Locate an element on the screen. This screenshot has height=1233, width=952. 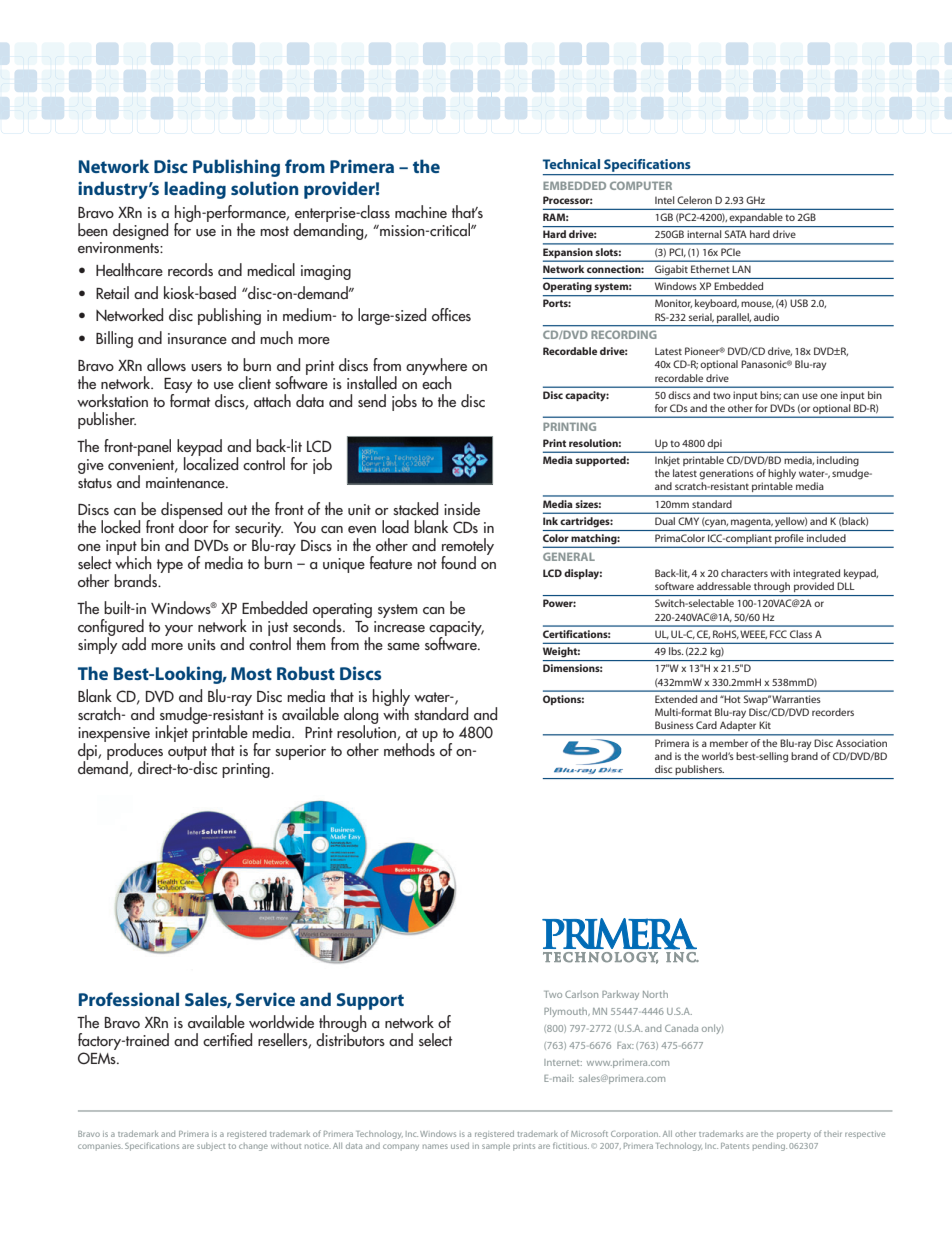
SATA is located at coordinates (736, 234).
